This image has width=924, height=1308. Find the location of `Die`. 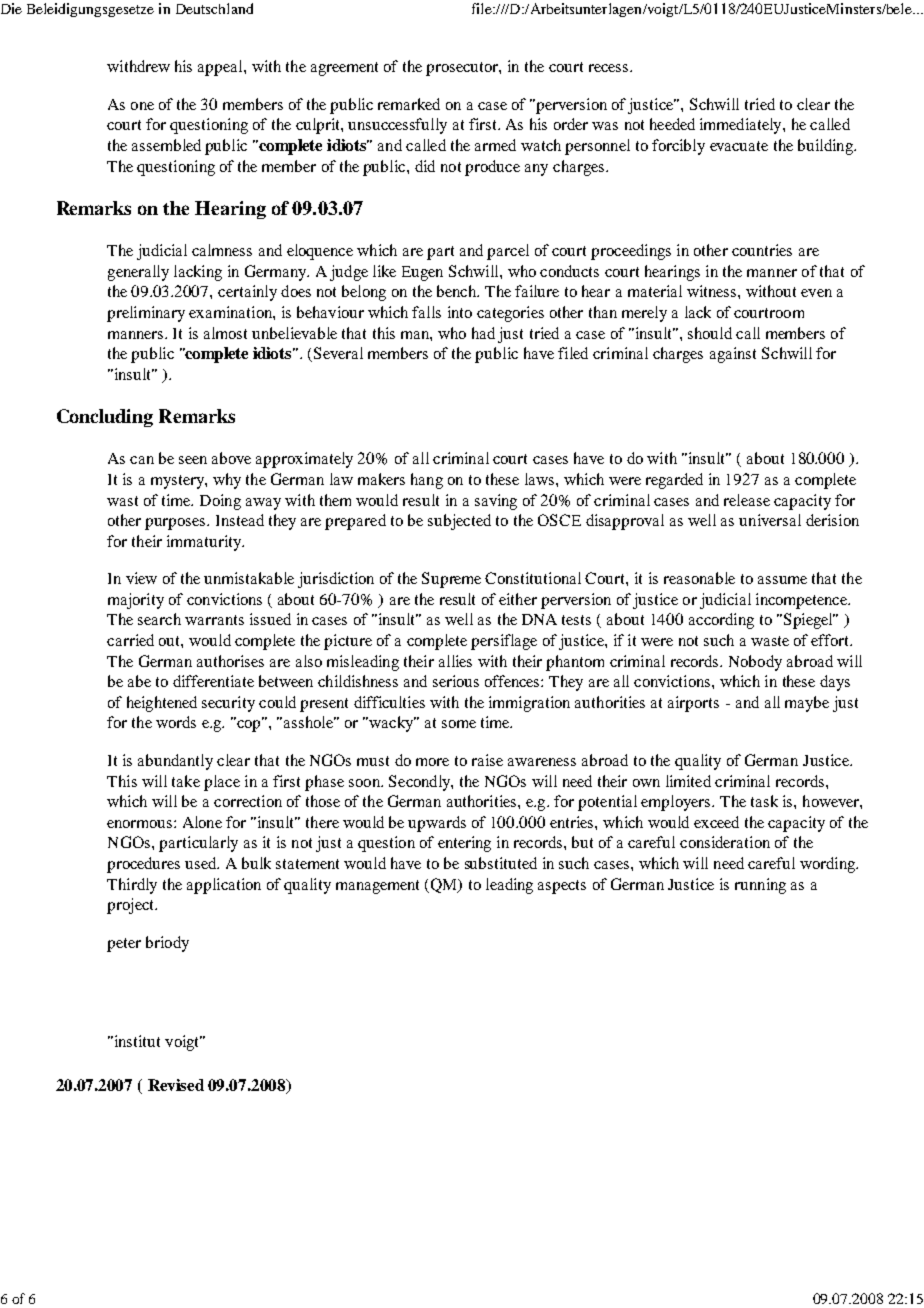

Die is located at coordinates (11, 8).
